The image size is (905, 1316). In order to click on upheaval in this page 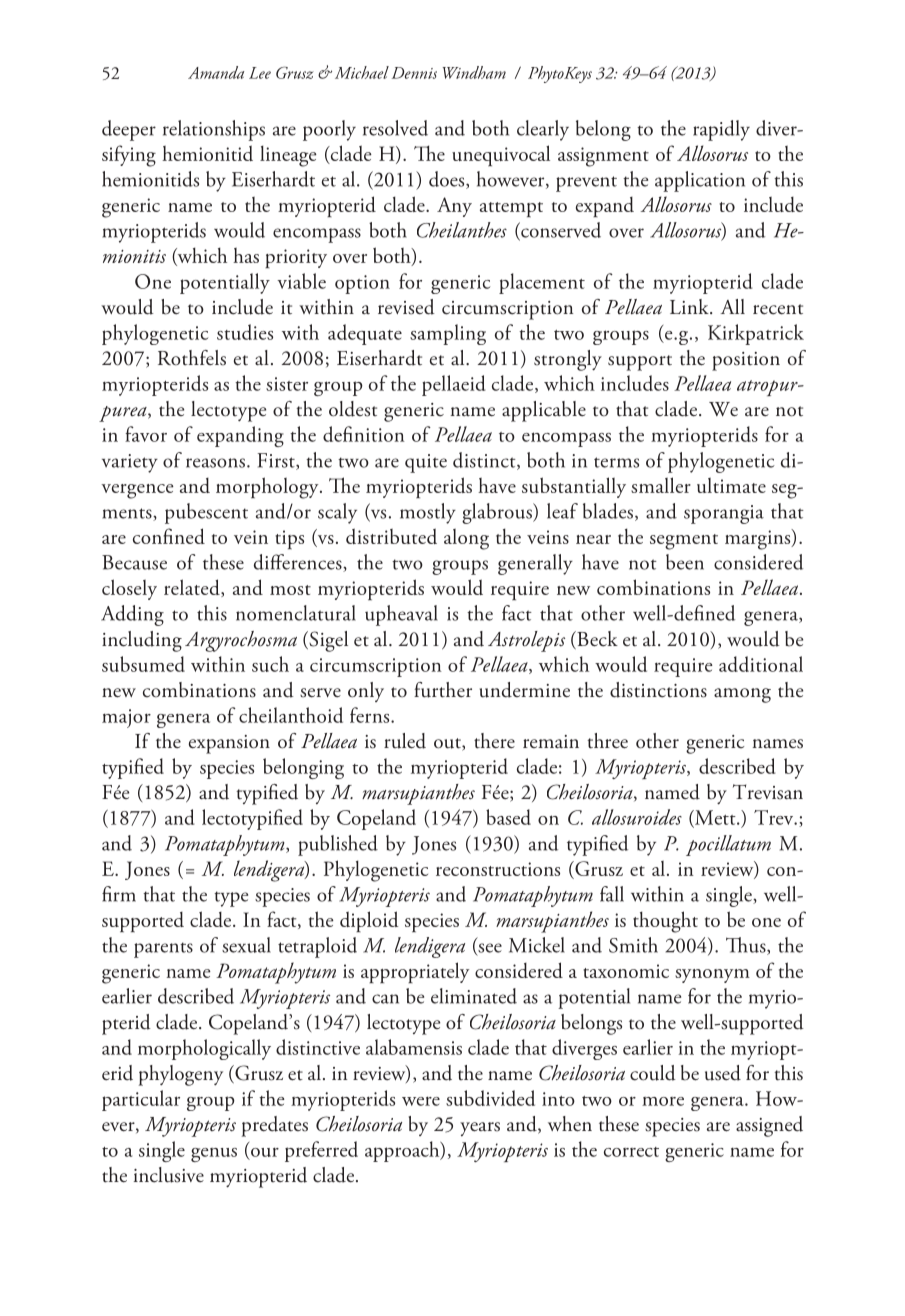, I will do `click(401, 615)`.
